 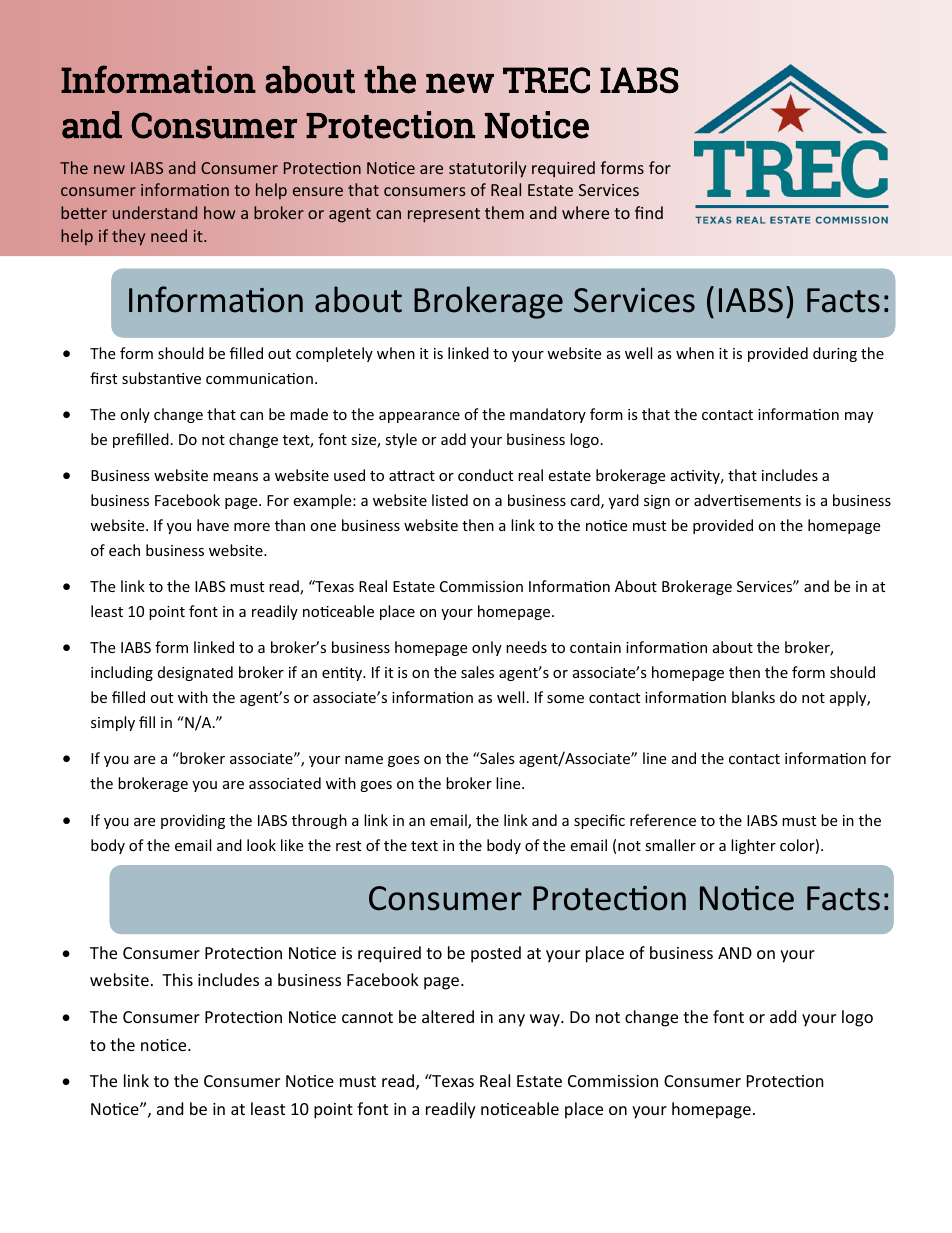 What do you see at coordinates (124, 550) in the document?
I see `each` at bounding box center [124, 550].
